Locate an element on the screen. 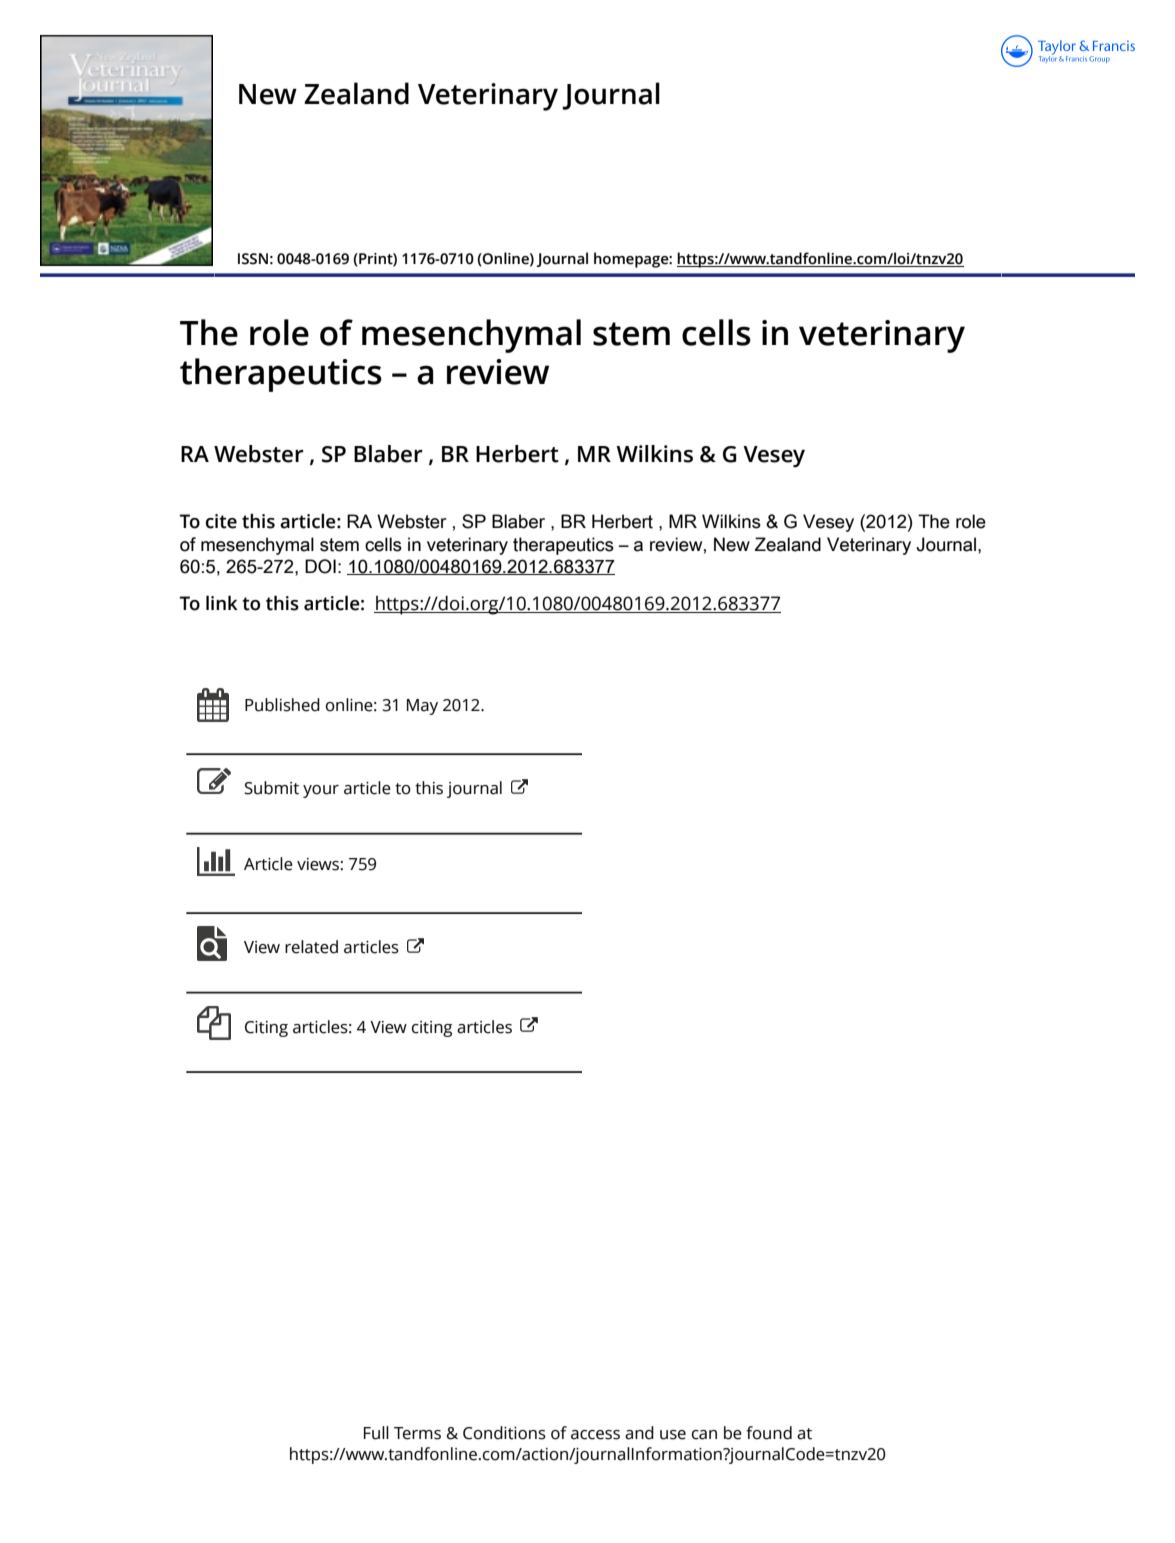  Conditions is located at coordinates (504, 1433).
